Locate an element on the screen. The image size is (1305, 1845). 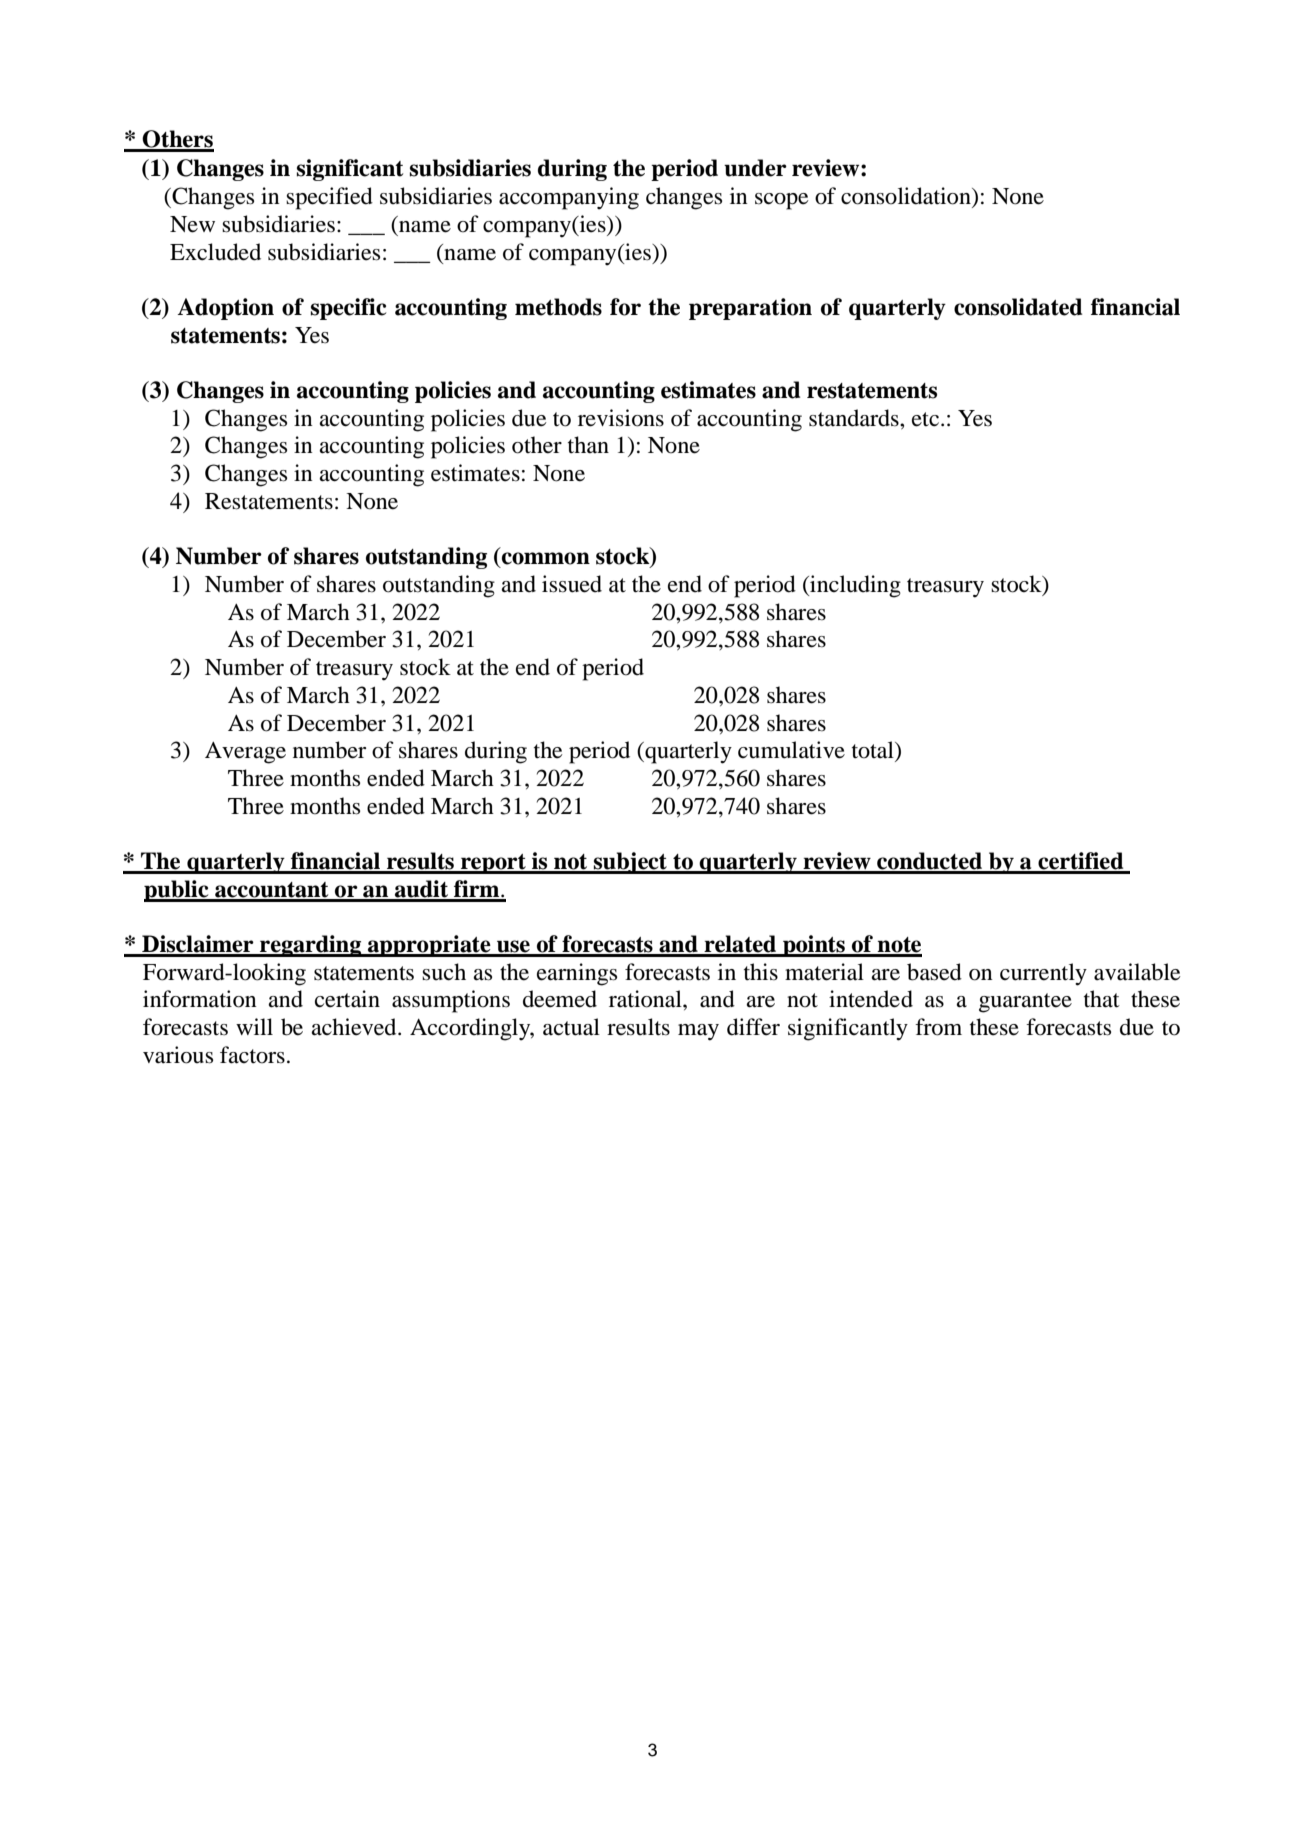
issued is located at coordinates (572, 584).
